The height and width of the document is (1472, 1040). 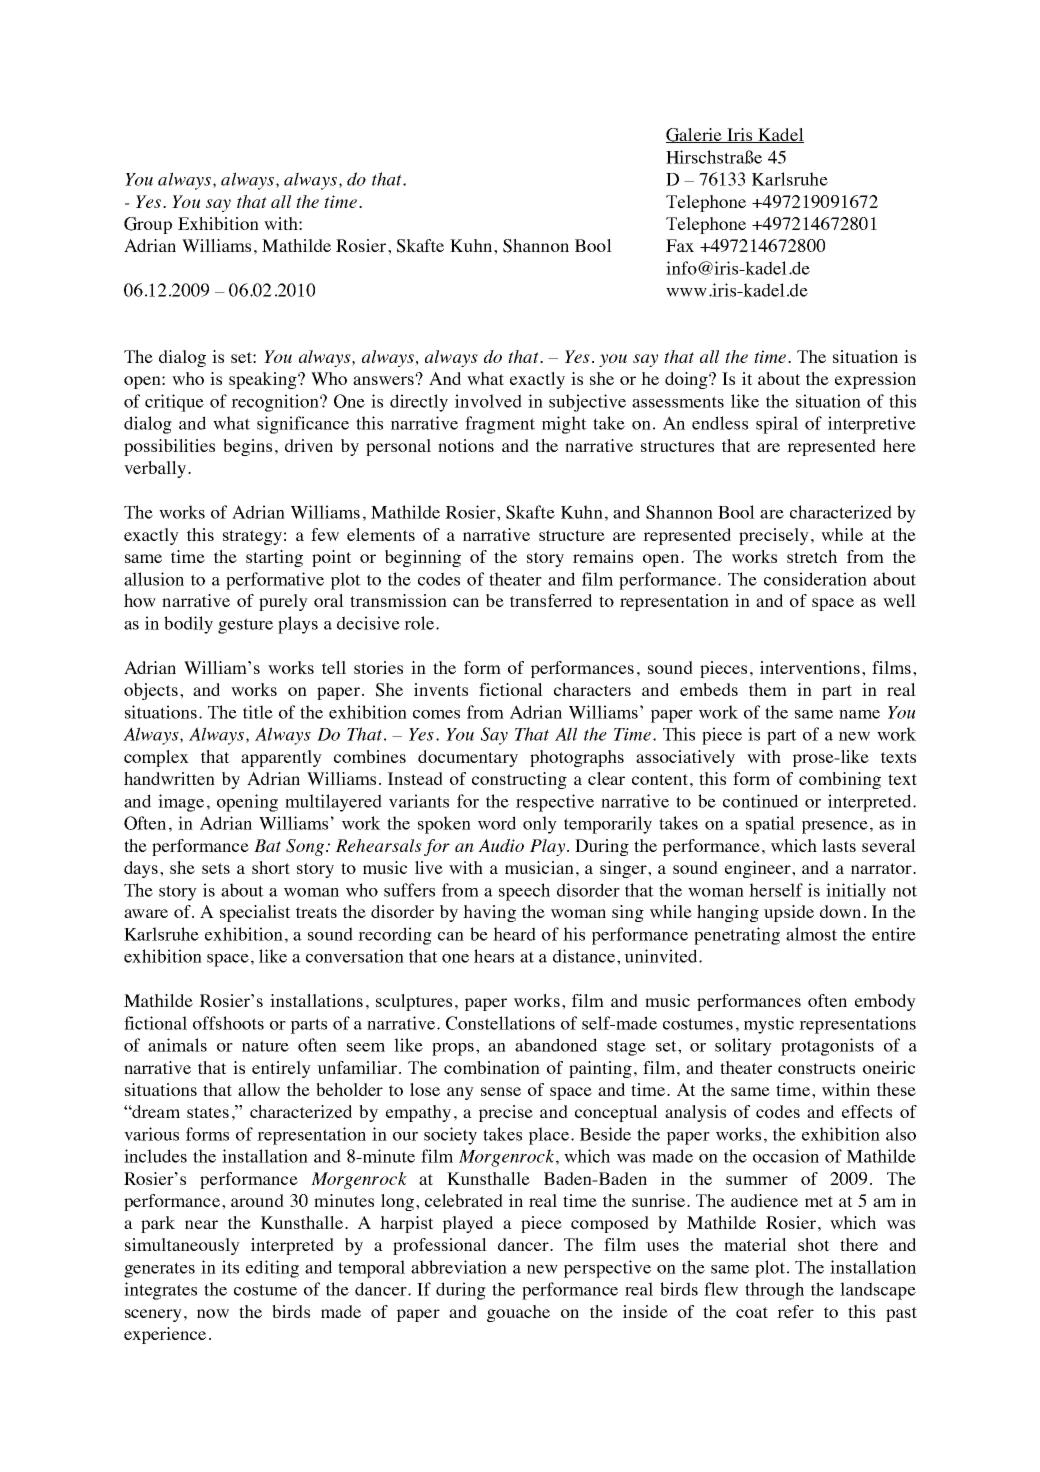 I want to click on Fax, so click(x=680, y=245).
